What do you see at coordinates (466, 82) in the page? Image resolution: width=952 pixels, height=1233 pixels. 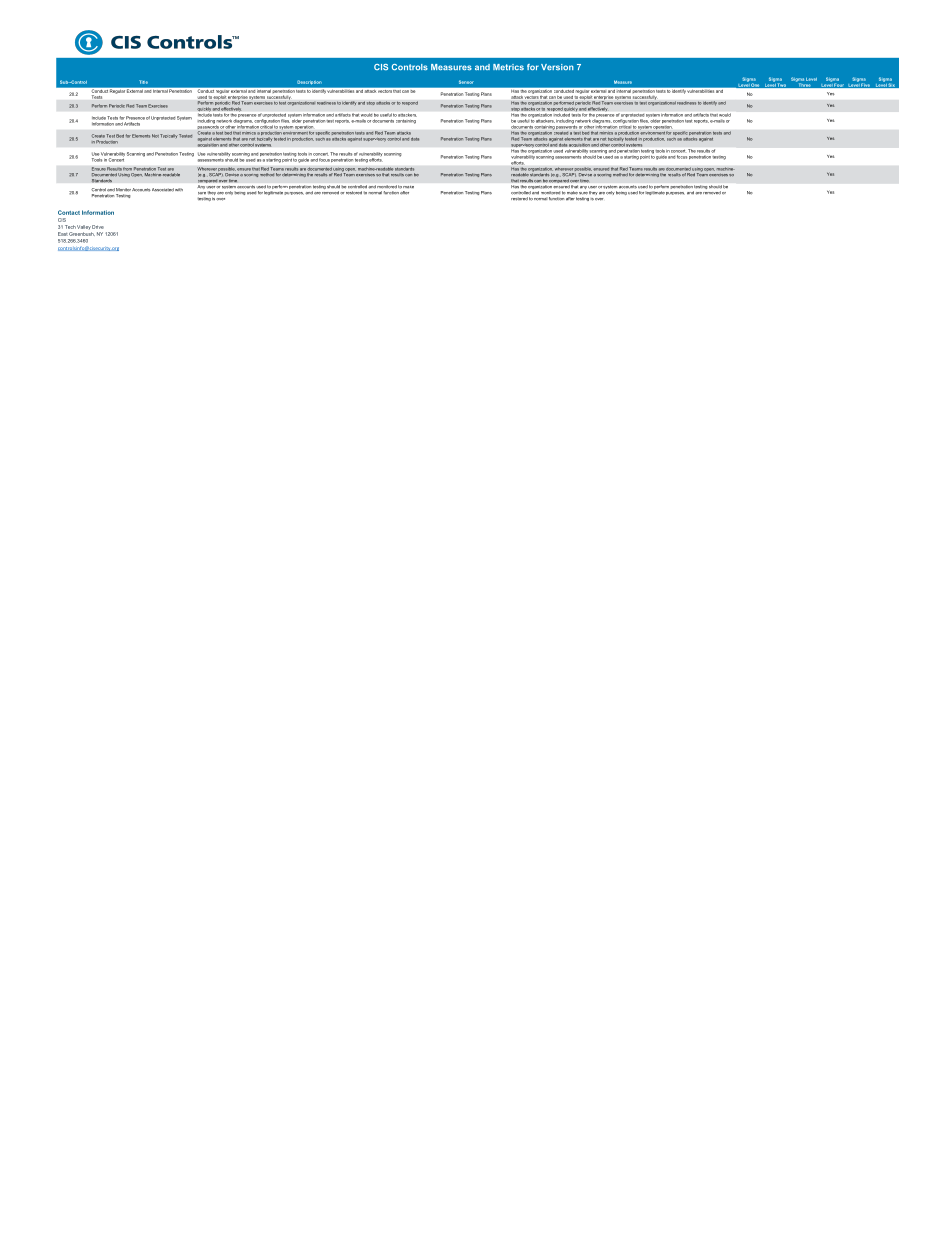 I see `Sensor` at bounding box center [466, 82].
